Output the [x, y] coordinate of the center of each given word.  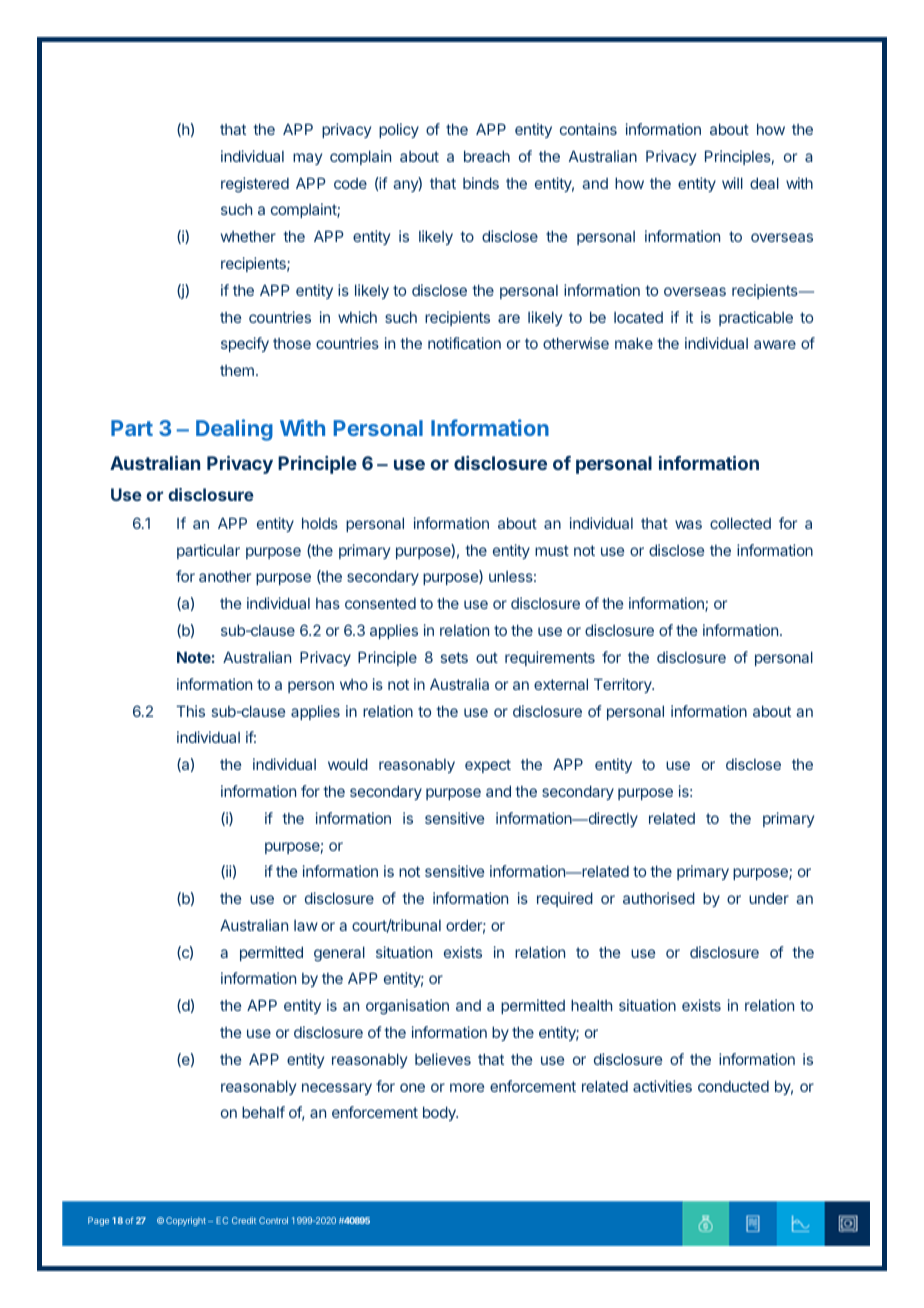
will [732, 183]
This [190, 711]
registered [255, 185]
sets [454, 657]
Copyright [186, 1221]
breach [487, 156]
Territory [624, 685]
